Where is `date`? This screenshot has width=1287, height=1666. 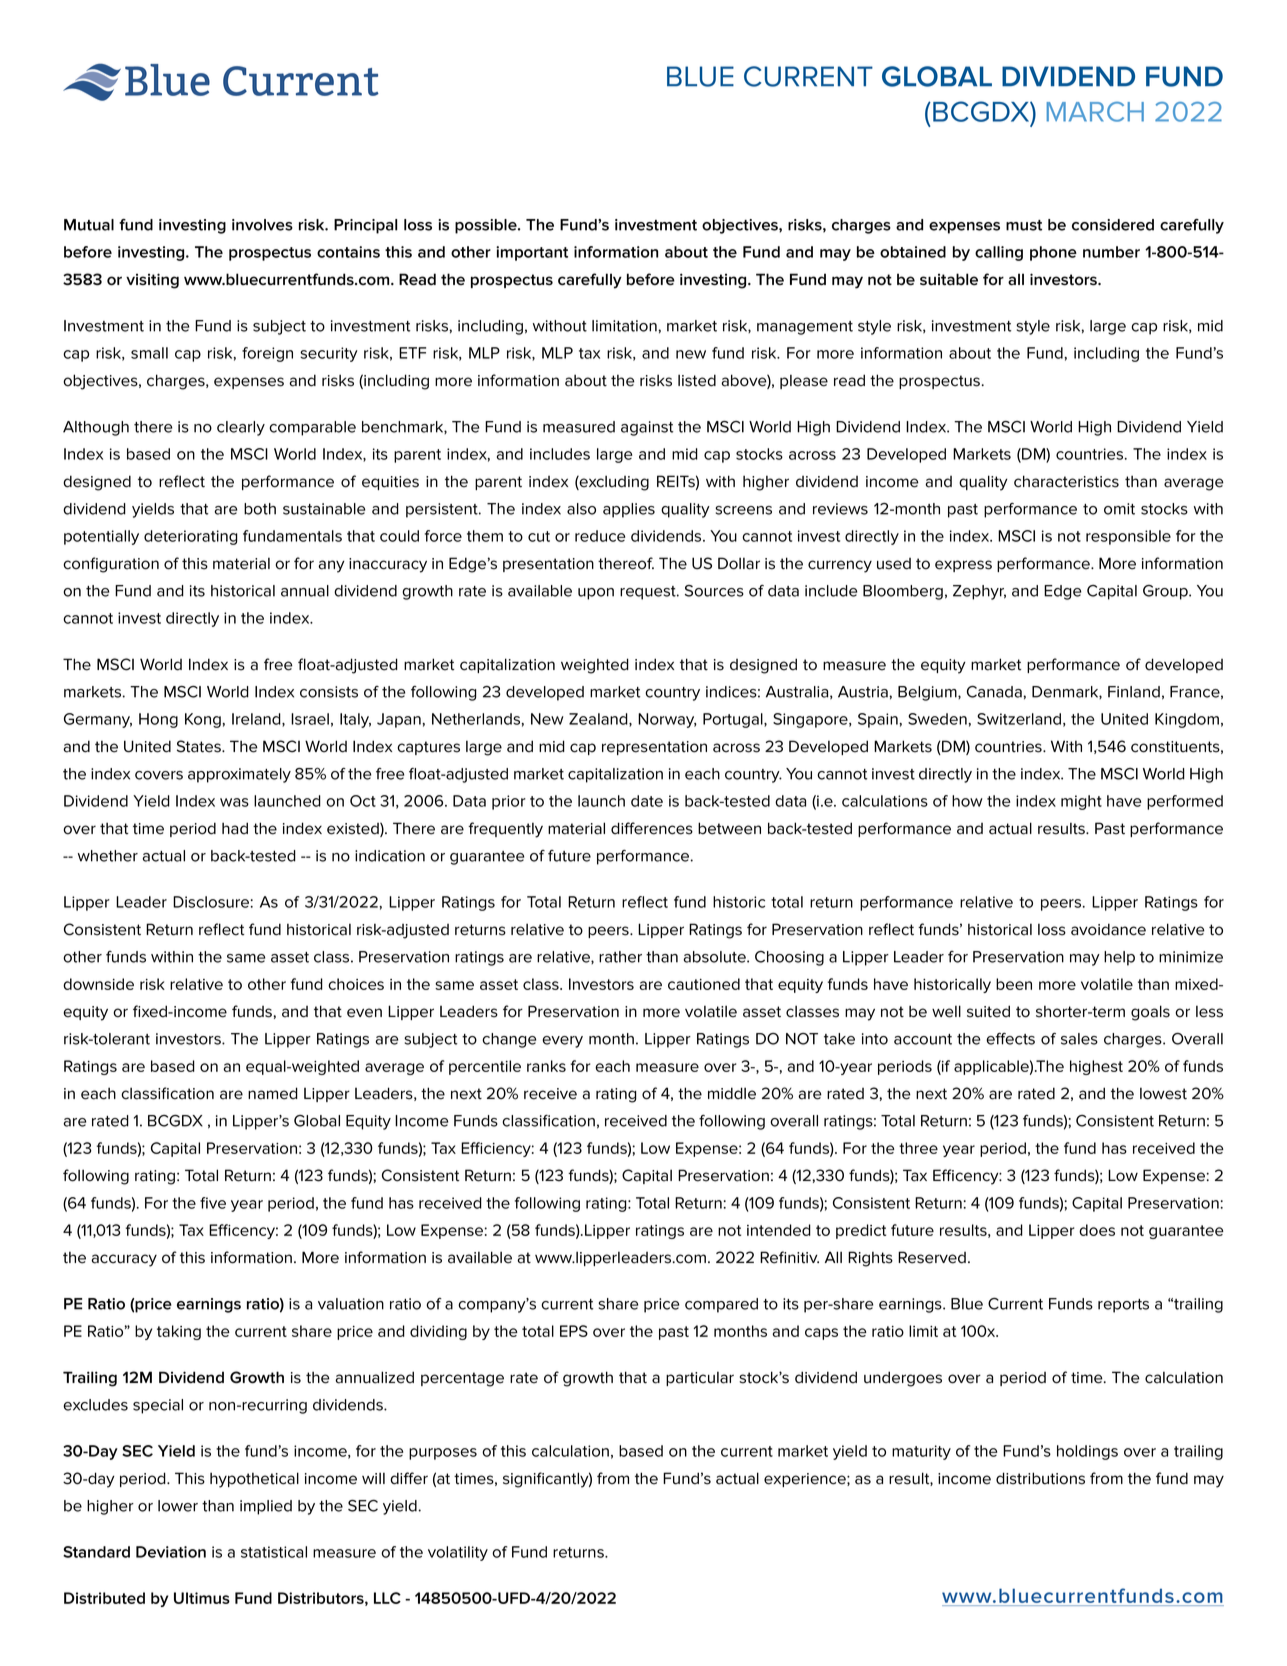
date is located at coordinates (647, 801).
